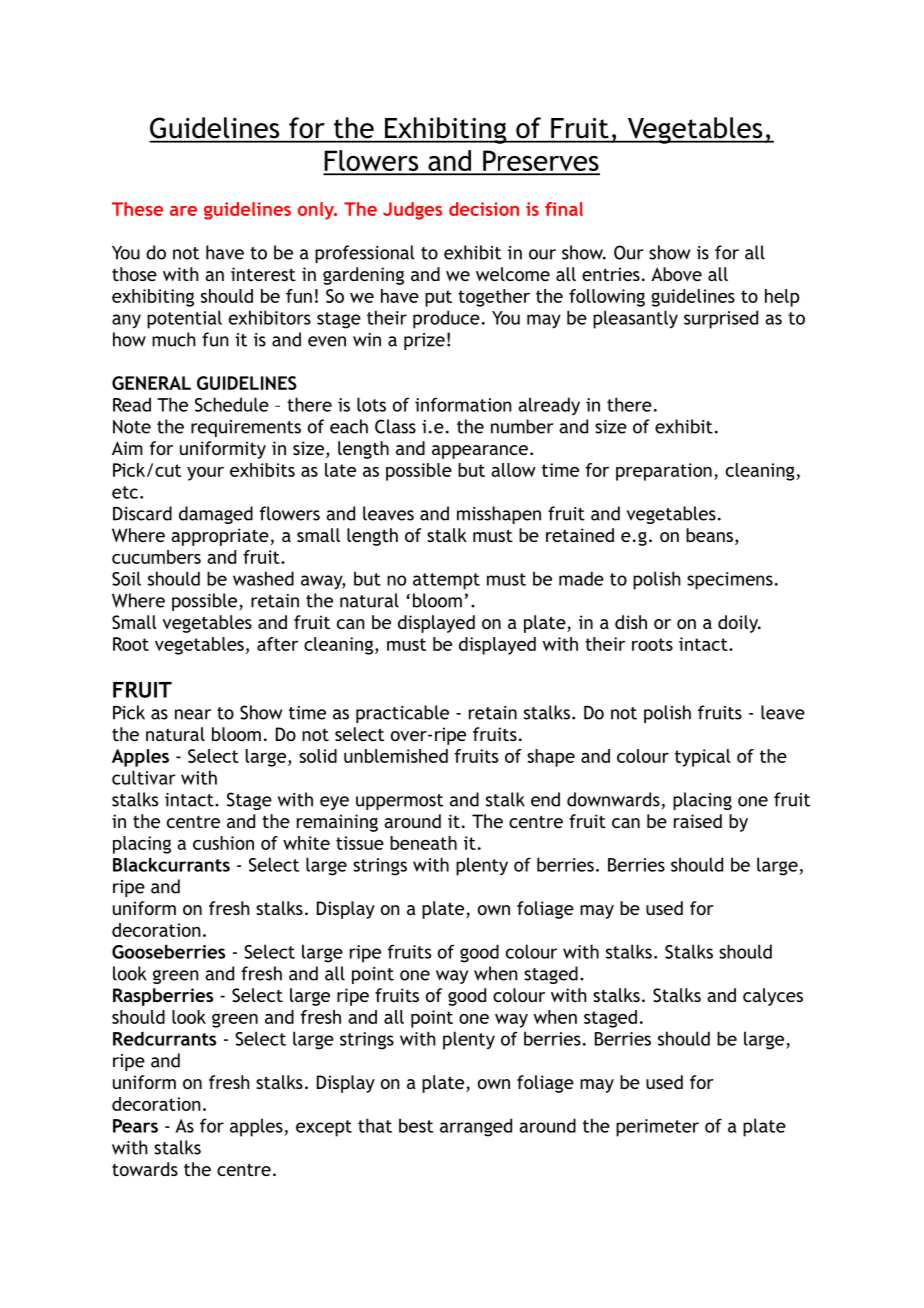 The height and width of the screenshot is (1308, 924). Describe the element at coordinates (664, 472) in the screenshot. I see `preparation` at that location.
